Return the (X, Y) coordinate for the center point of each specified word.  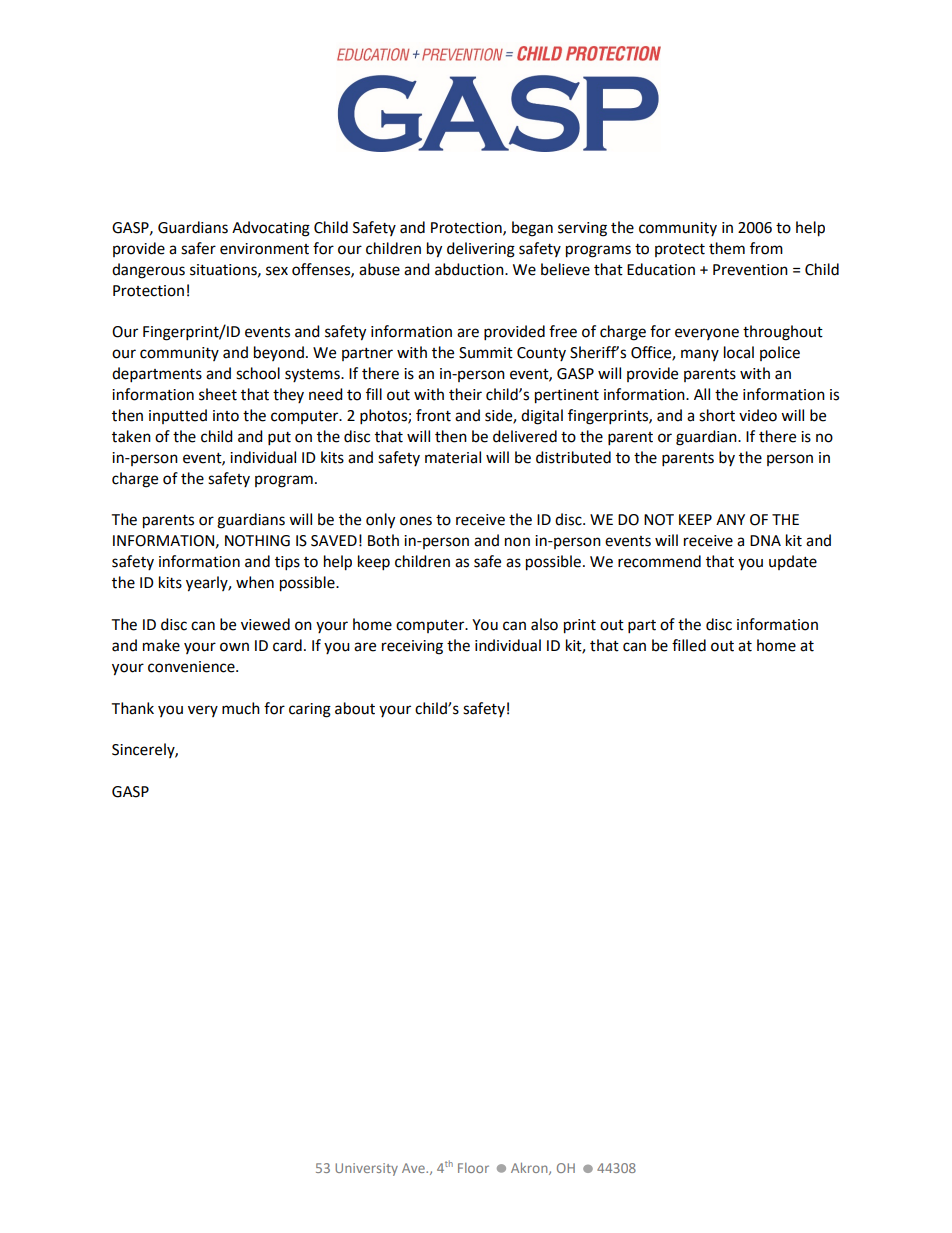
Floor (473, 1168)
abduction (470, 269)
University (366, 1169)
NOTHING (257, 541)
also (544, 624)
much (241, 708)
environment (264, 249)
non (517, 542)
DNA (765, 540)
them (727, 248)
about (355, 708)
